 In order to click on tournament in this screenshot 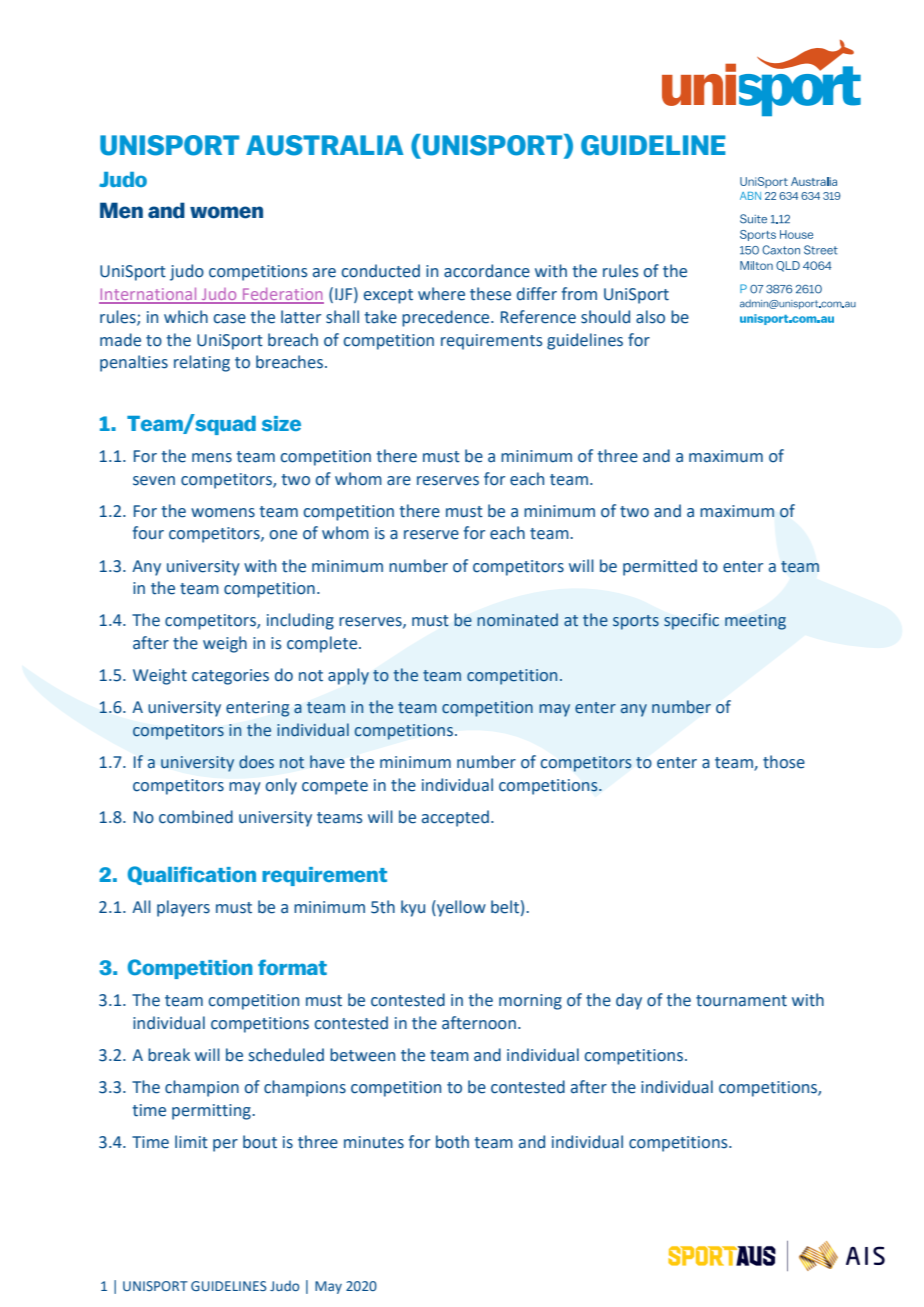, I will do `click(741, 1001)`.
